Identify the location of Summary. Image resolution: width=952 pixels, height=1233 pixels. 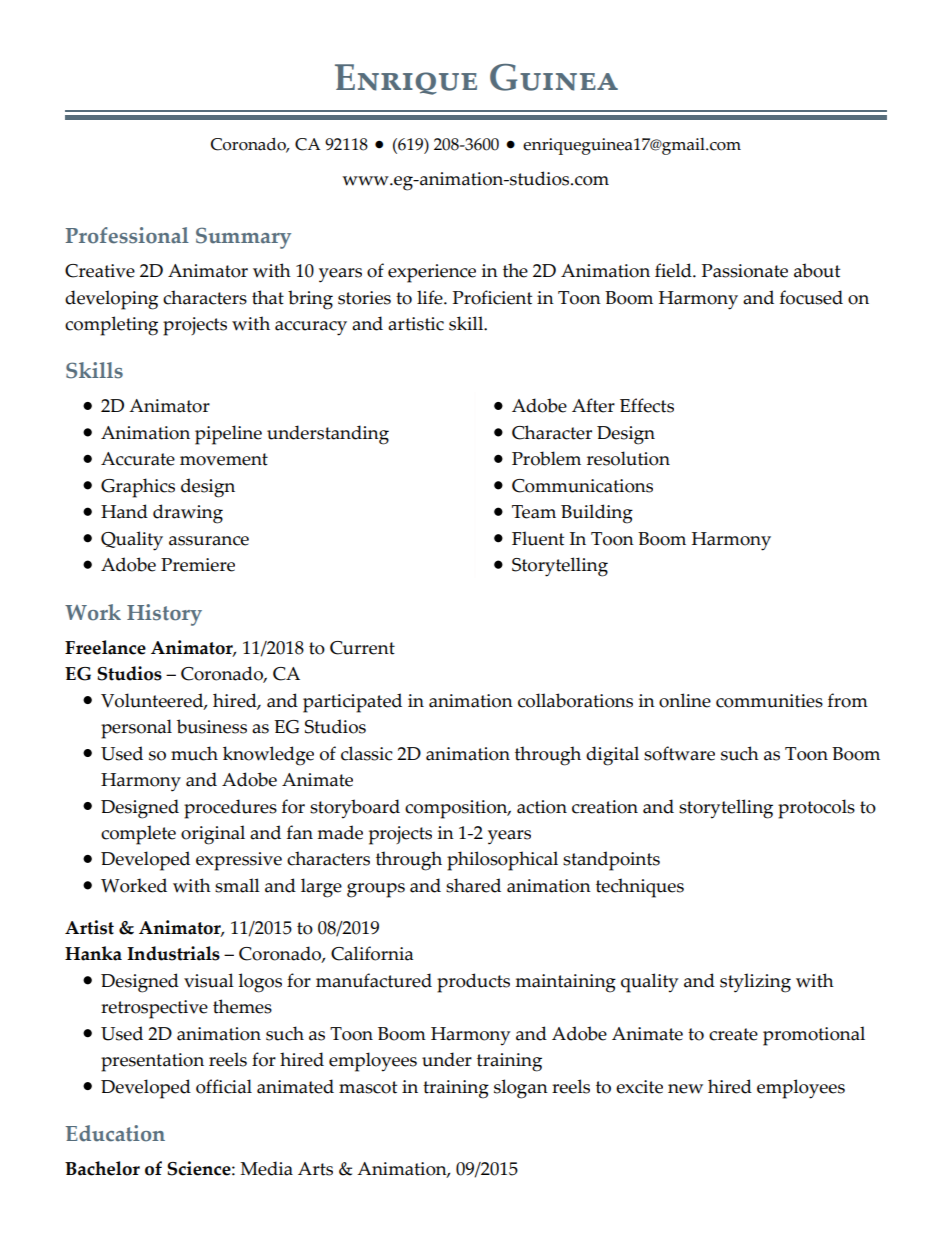
(243, 238).
